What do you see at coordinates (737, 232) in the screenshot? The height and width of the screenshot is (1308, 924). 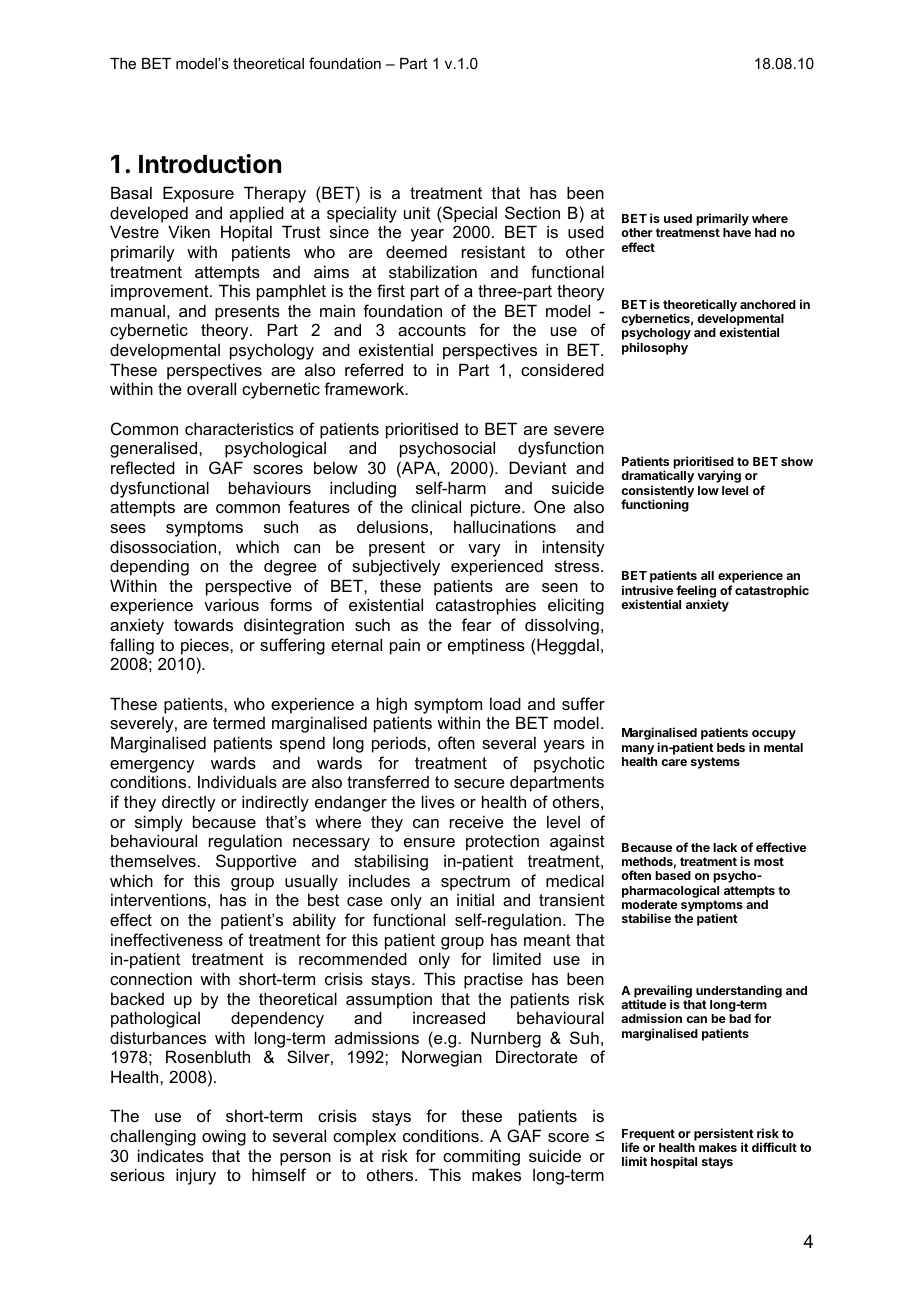 I see `have` at bounding box center [737, 232].
